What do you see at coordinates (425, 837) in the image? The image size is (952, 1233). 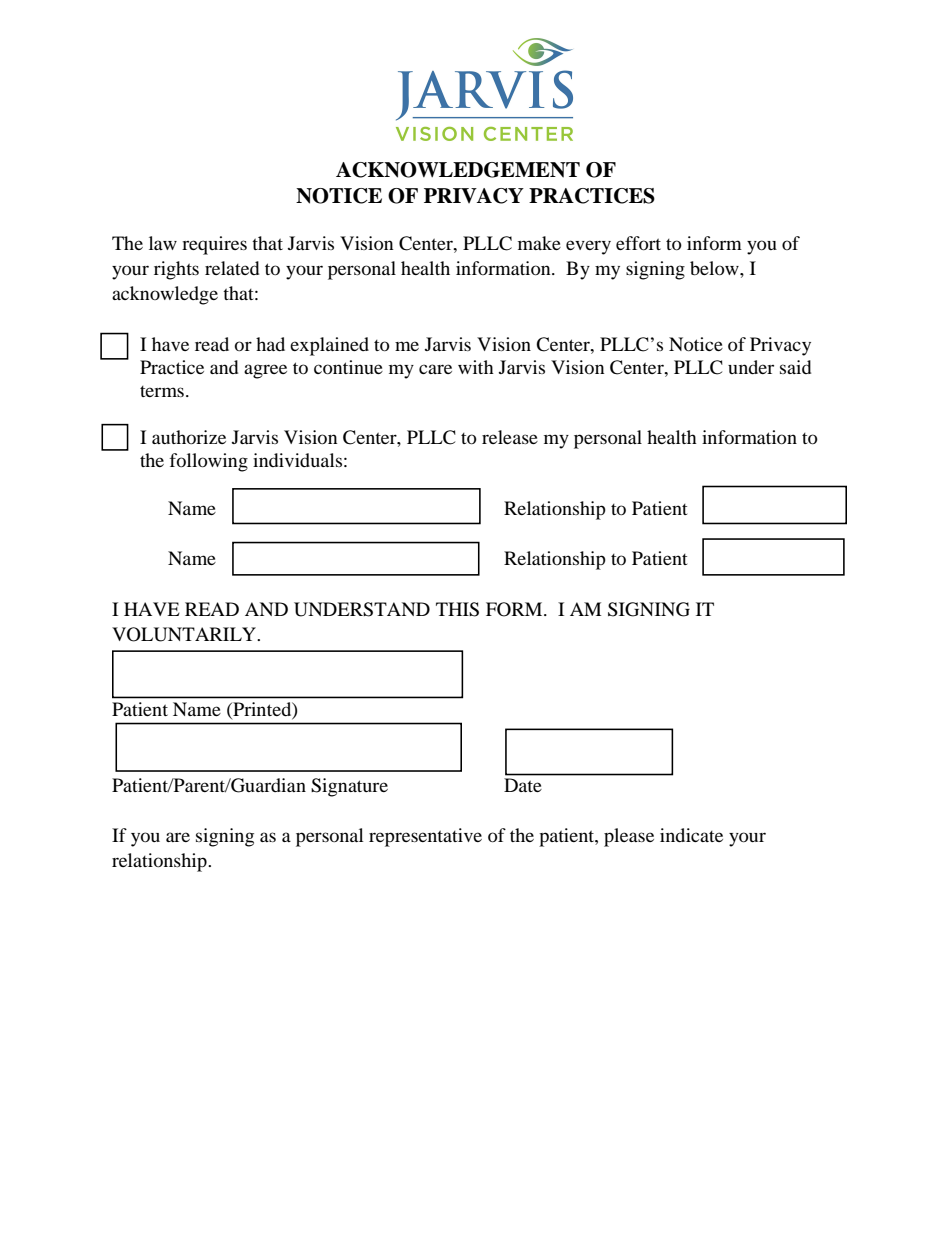 I see `representative` at bounding box center [425, 837].
